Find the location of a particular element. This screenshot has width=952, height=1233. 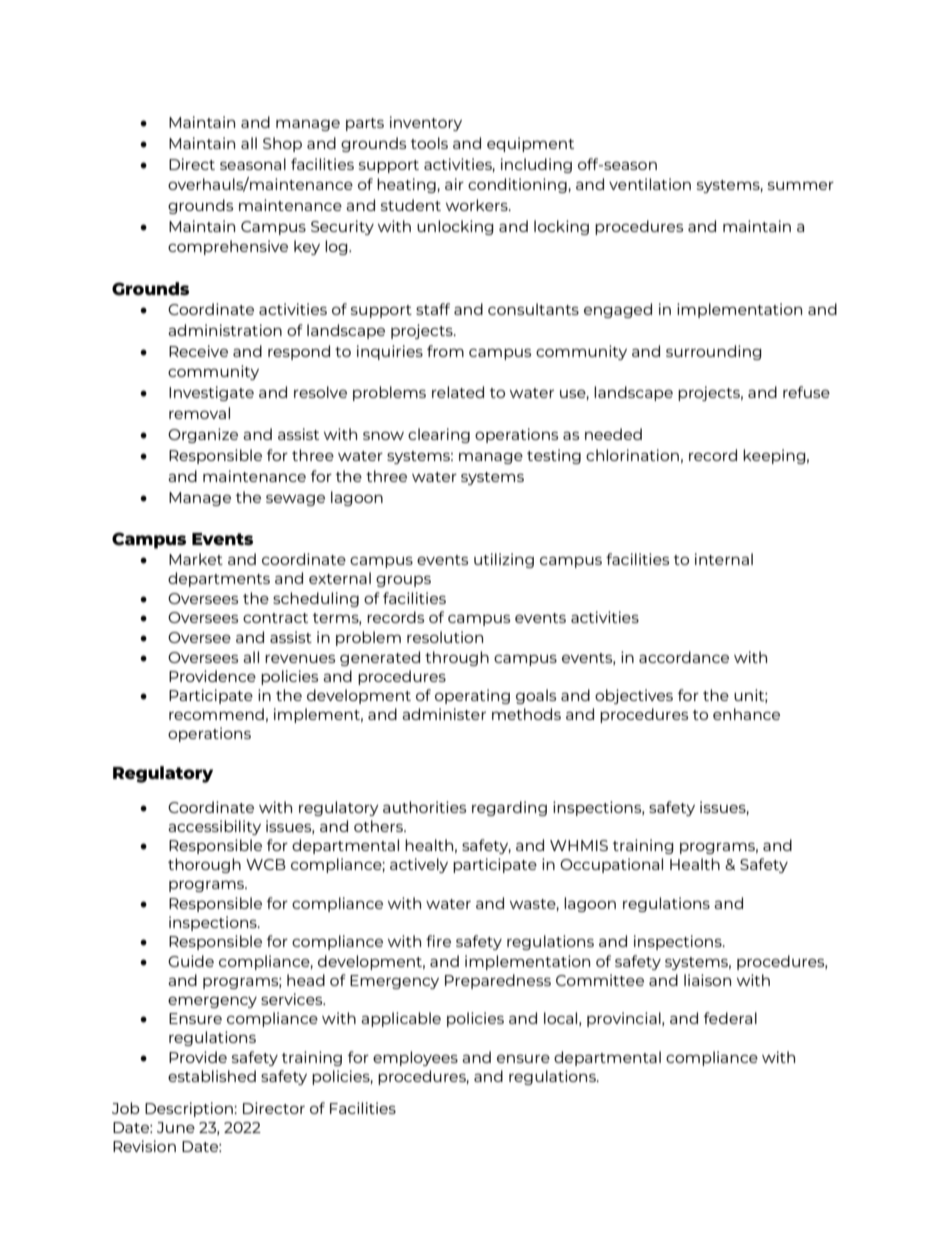

Description is located at coordinates (190, 1109).
